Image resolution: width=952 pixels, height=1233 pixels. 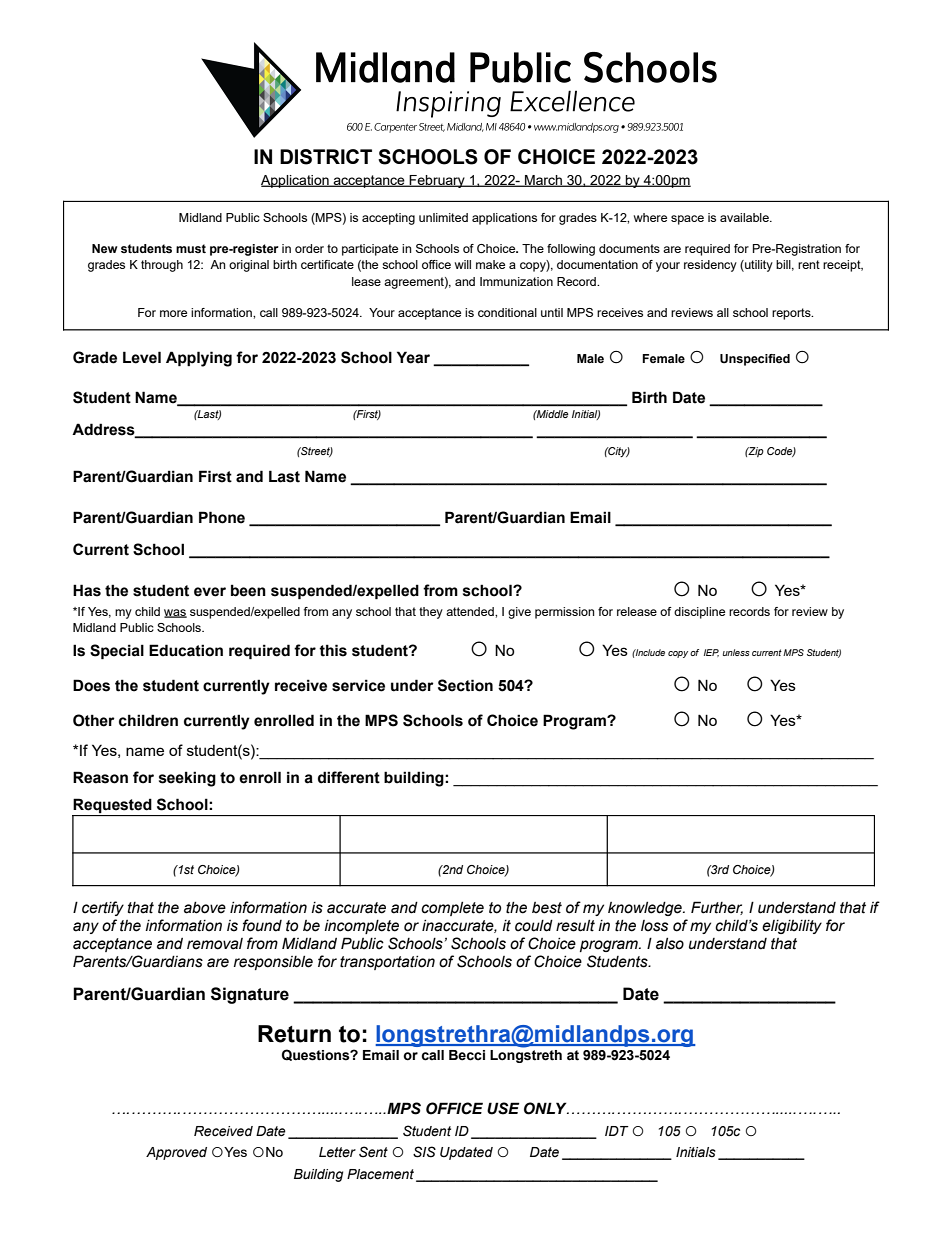 I want to click on February, so click(x=437, y=181).
